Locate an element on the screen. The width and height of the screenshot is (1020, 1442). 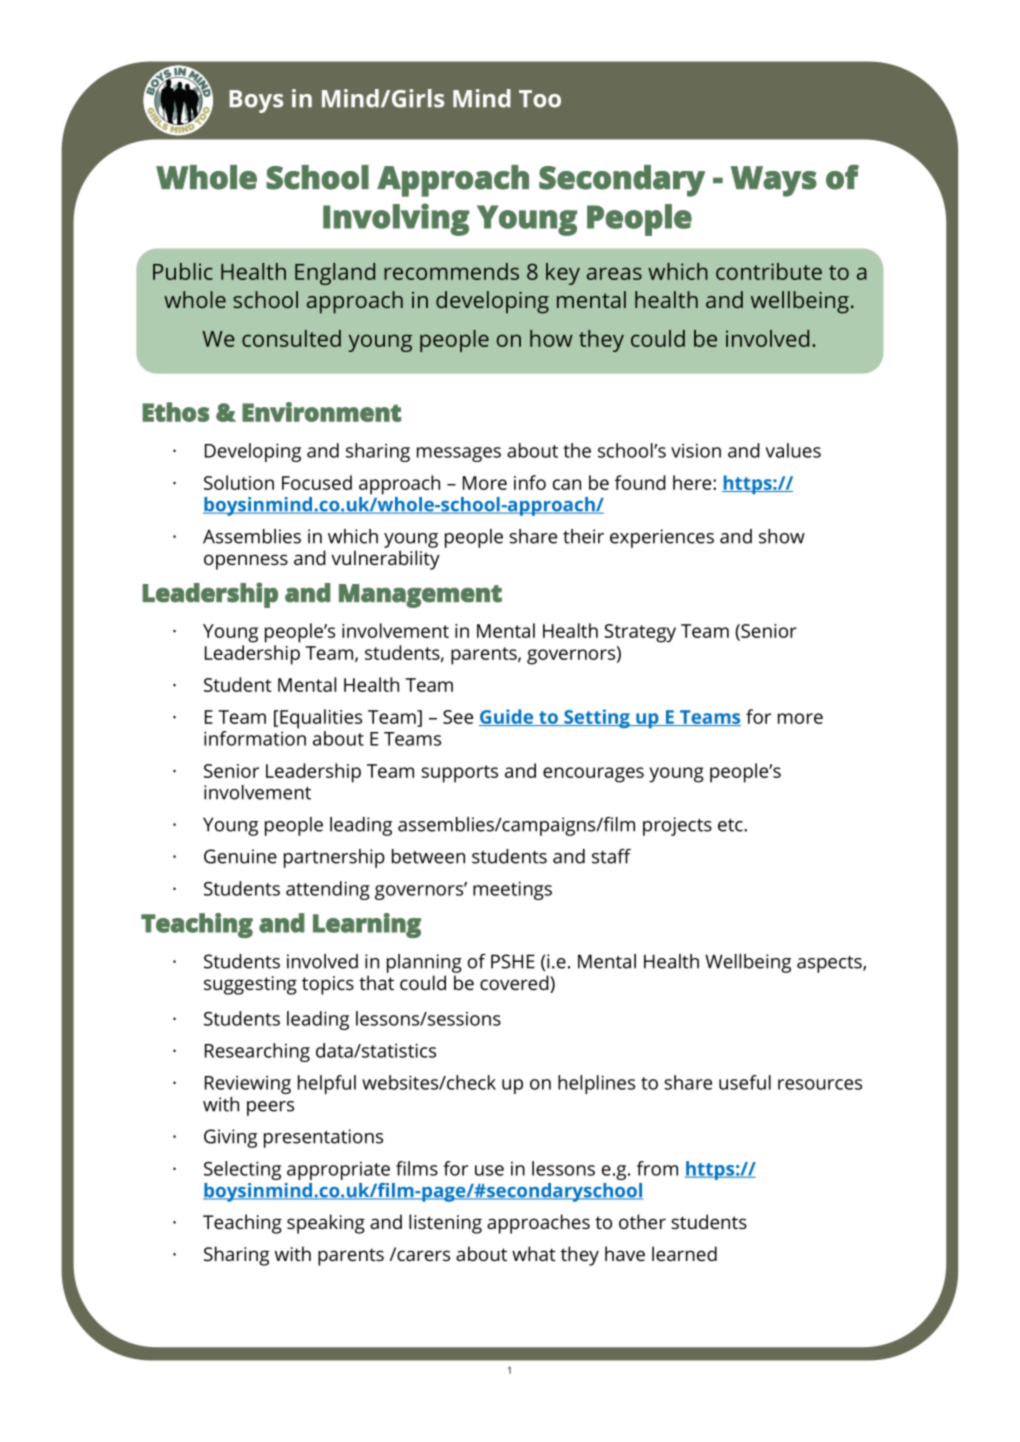
Too is located at coordinates (540, 99).
